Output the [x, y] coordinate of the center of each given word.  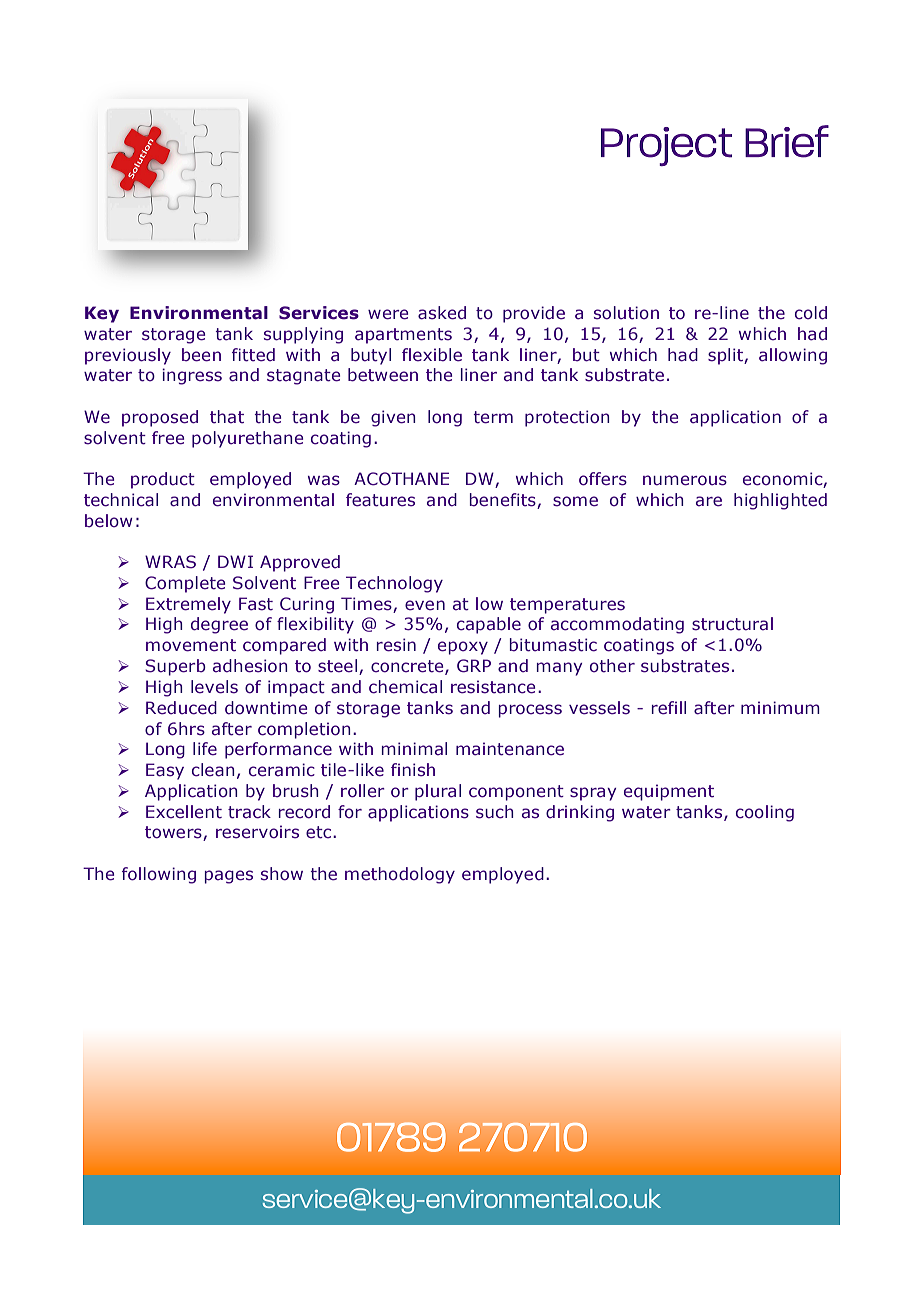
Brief [787, 141]
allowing [793, 356]
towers [174, 833]
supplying [303, 335]
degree [219, 625]
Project [666, 146]
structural [732, 624]
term [493, 417]
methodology [400, 875]
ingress [192, 376]
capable [489, 625]
